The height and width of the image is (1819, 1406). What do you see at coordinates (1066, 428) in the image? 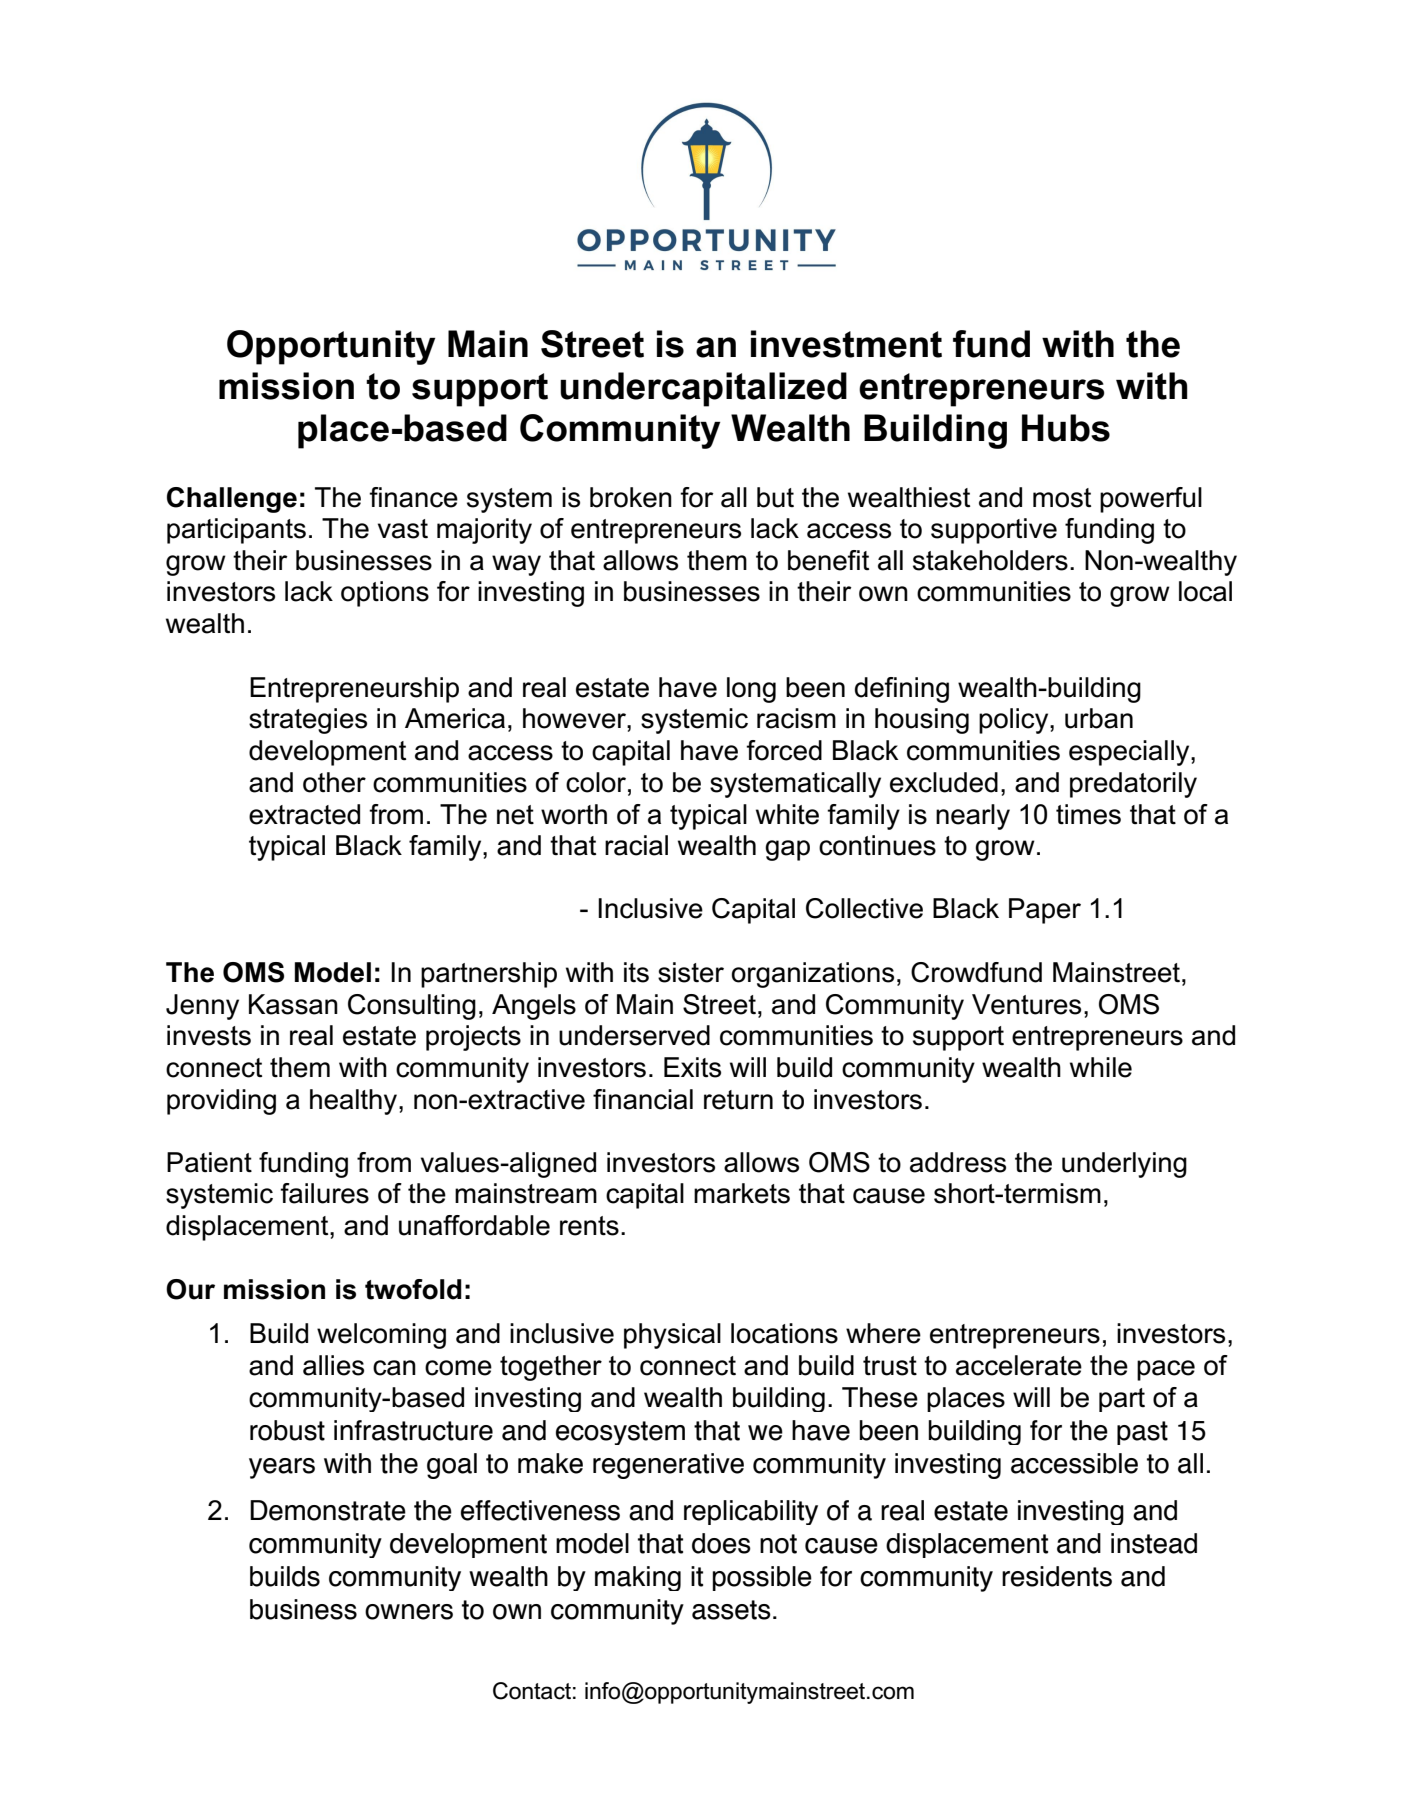
I see `Hubs` at bounding box center [1066, 428].
